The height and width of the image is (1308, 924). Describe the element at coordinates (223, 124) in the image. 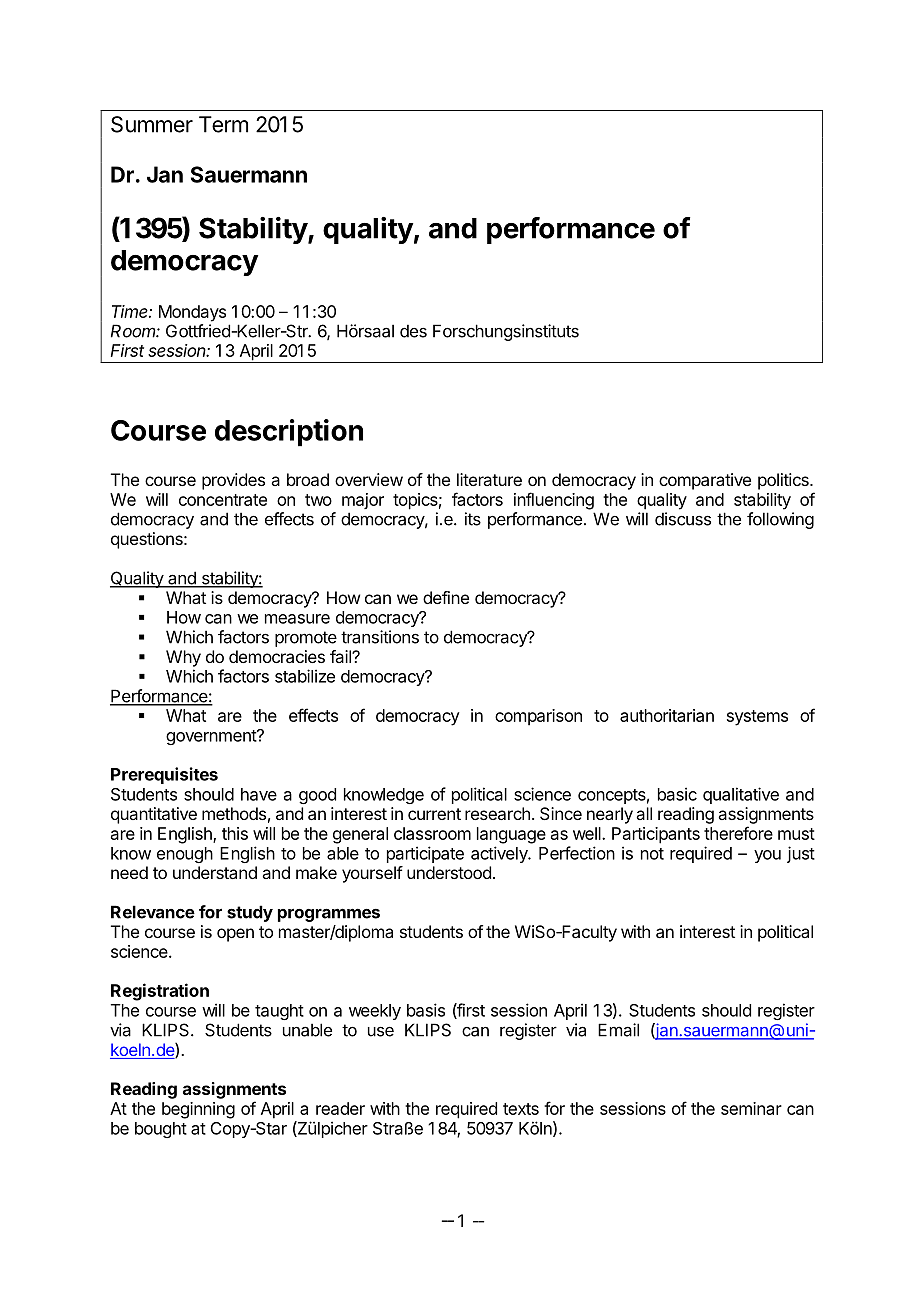

I see `Term` at that location.
